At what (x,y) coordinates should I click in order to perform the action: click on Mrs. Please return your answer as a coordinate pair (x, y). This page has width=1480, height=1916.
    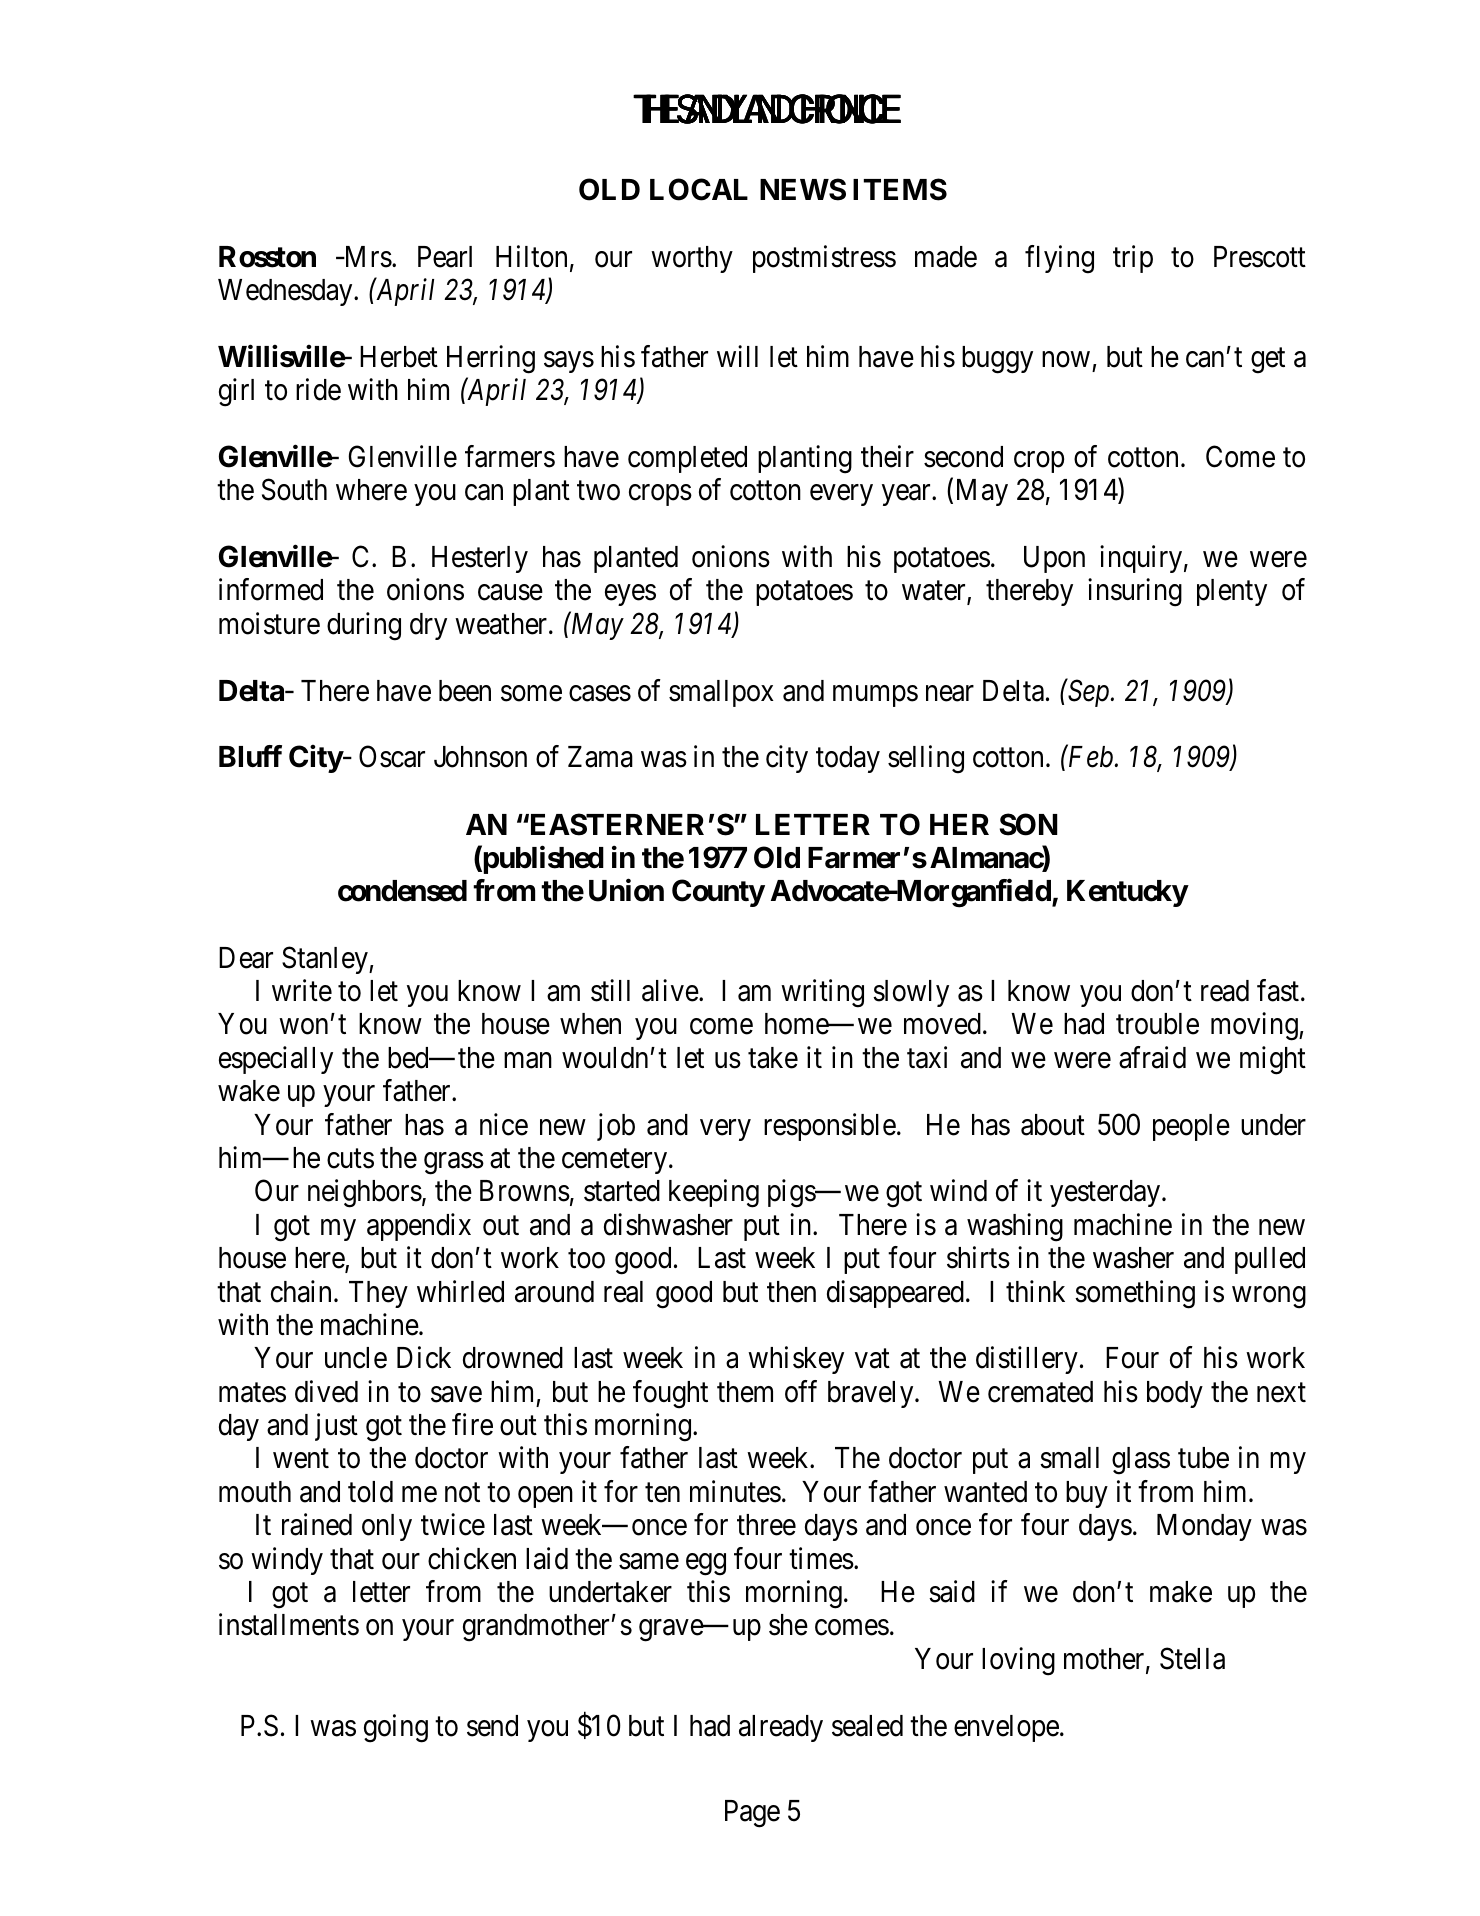
    Looking at the image, I should click on (367, 257).
